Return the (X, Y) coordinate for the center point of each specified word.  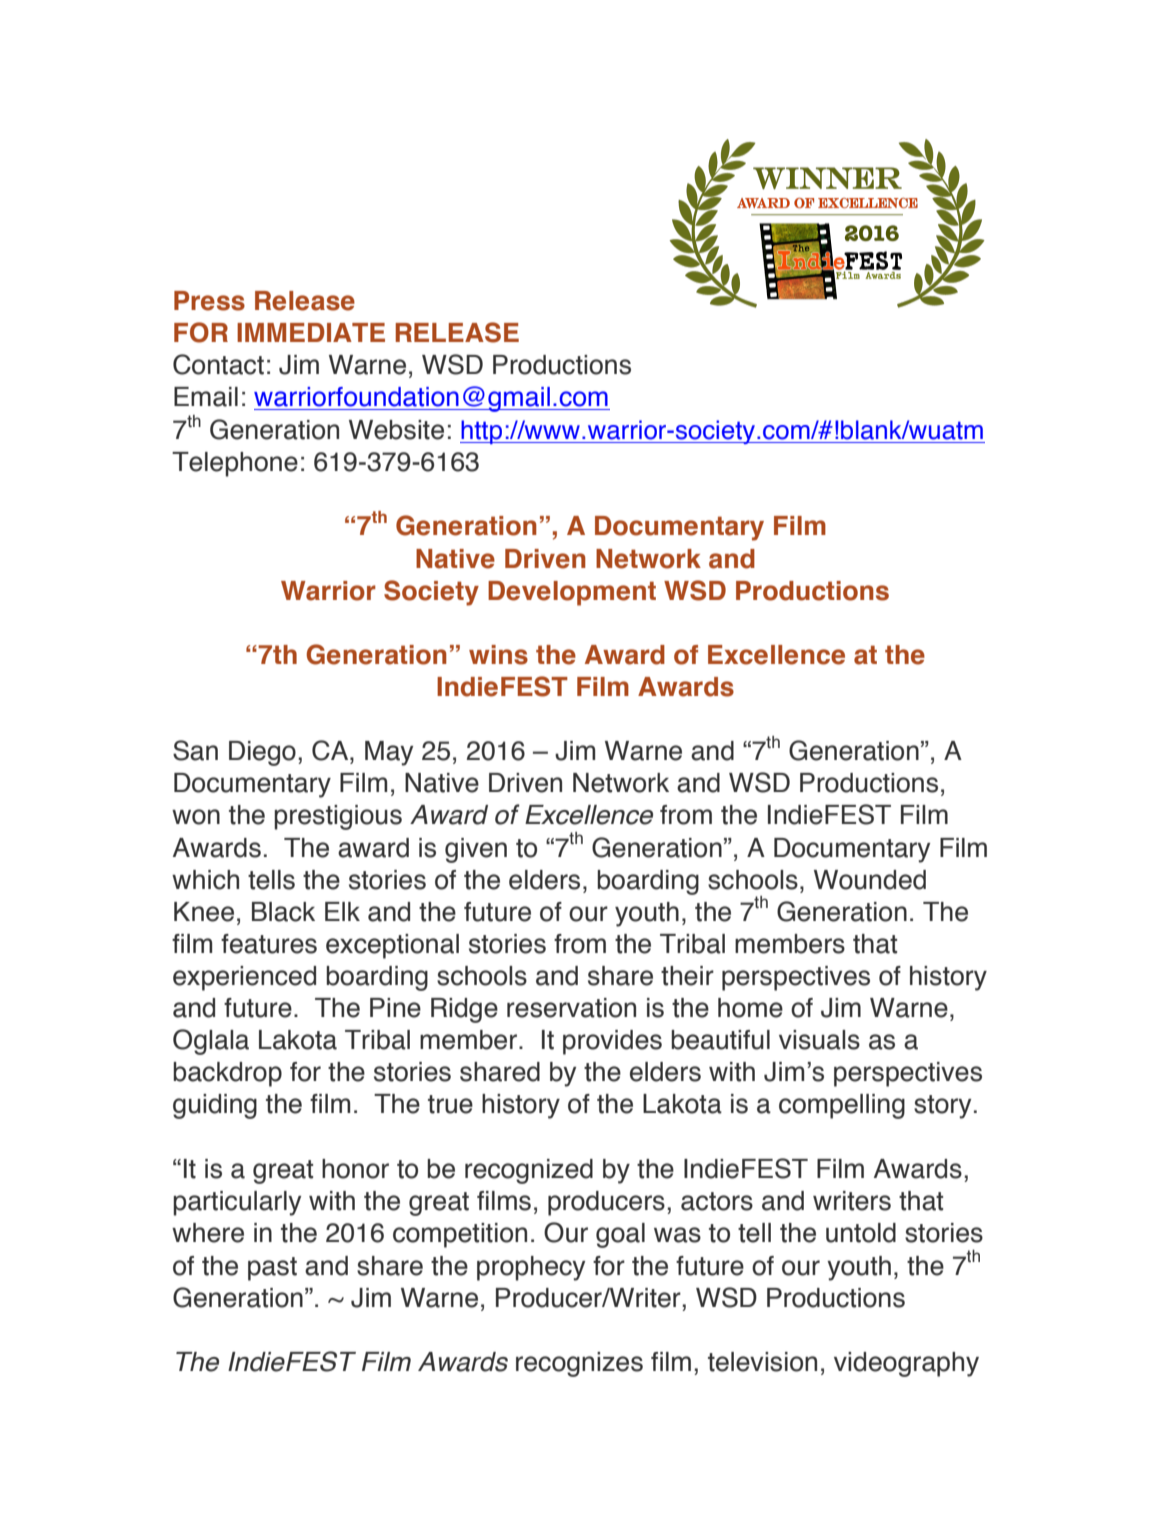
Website (396, 430)
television (762, 1362)
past (272, 1269)
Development (572, 593)
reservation (571, 1008)
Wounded (870, 880)
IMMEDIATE (311, 332)
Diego (262, 753)
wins (498, 655)
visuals (819, 1040)
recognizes (579, 1364)
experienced (244, 978)
